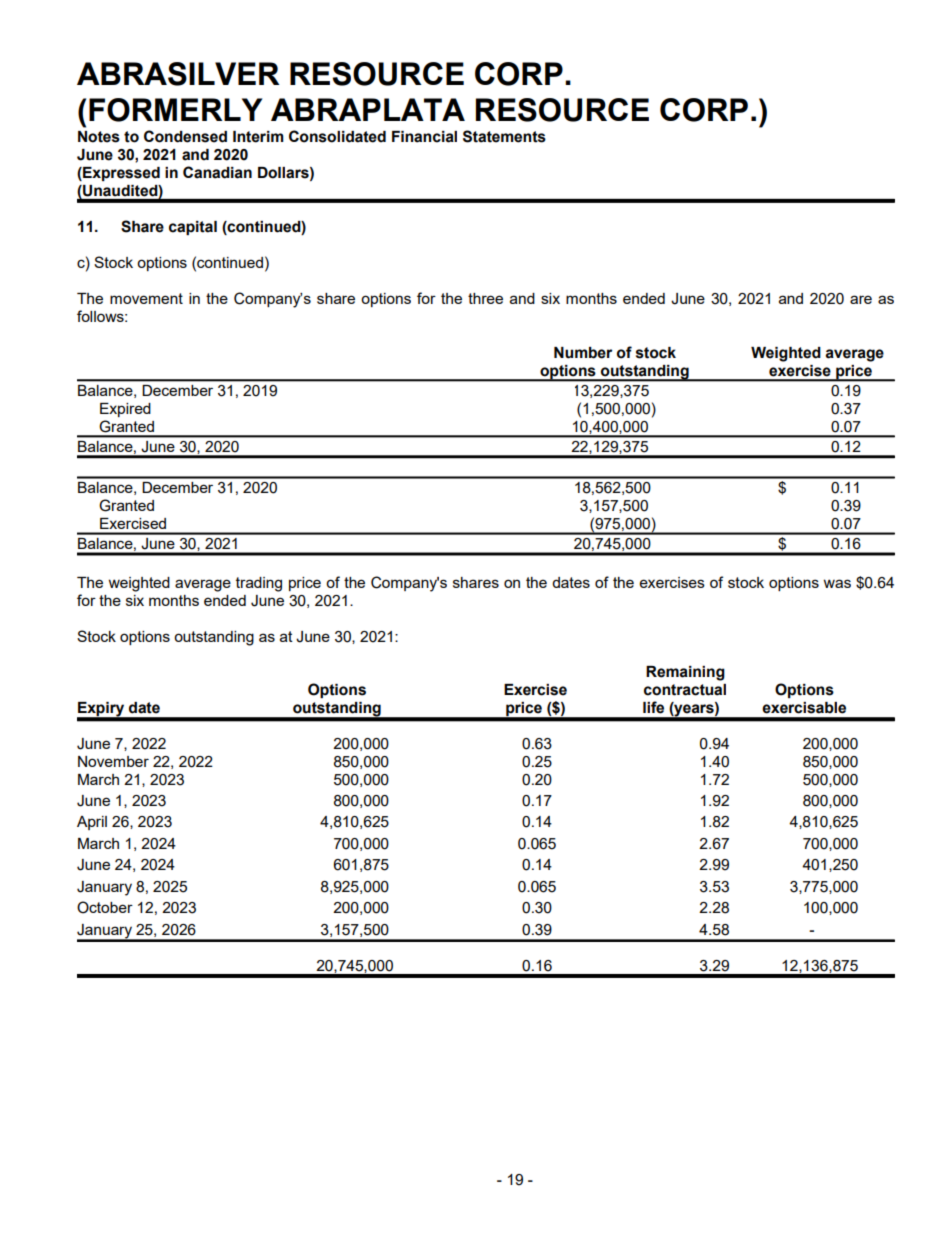 Image resolution: width=952 pixels, height=1233 pixels. I want to click on October, so click(105, 907).
